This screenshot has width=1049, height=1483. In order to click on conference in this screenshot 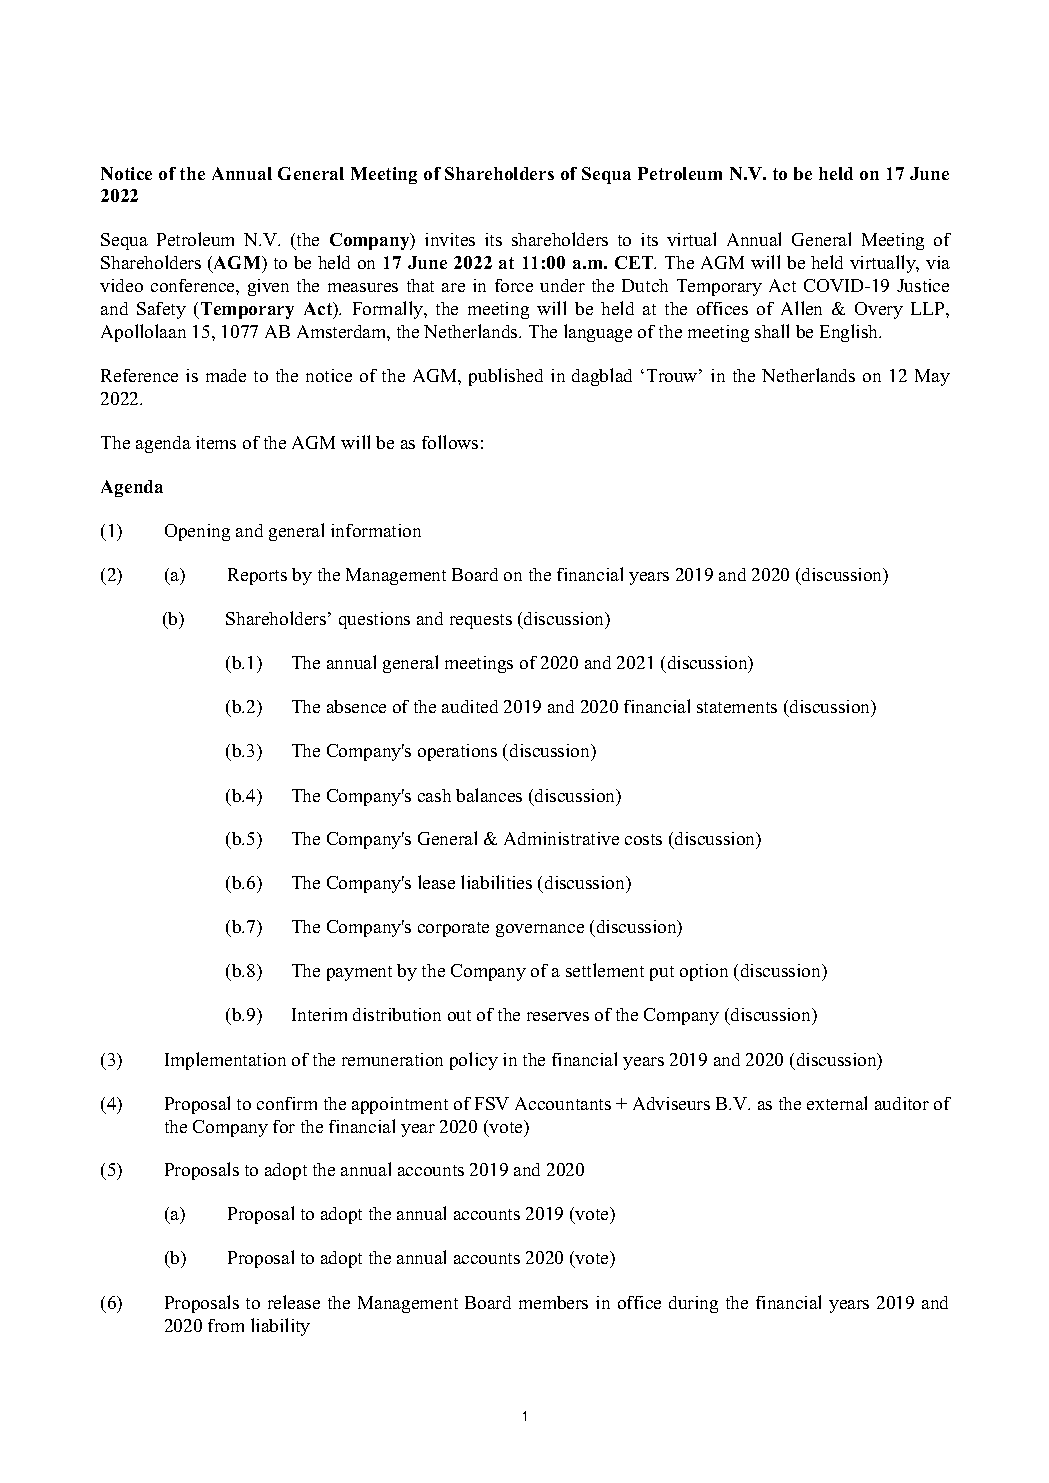, I will do `click(194, 285)`.
